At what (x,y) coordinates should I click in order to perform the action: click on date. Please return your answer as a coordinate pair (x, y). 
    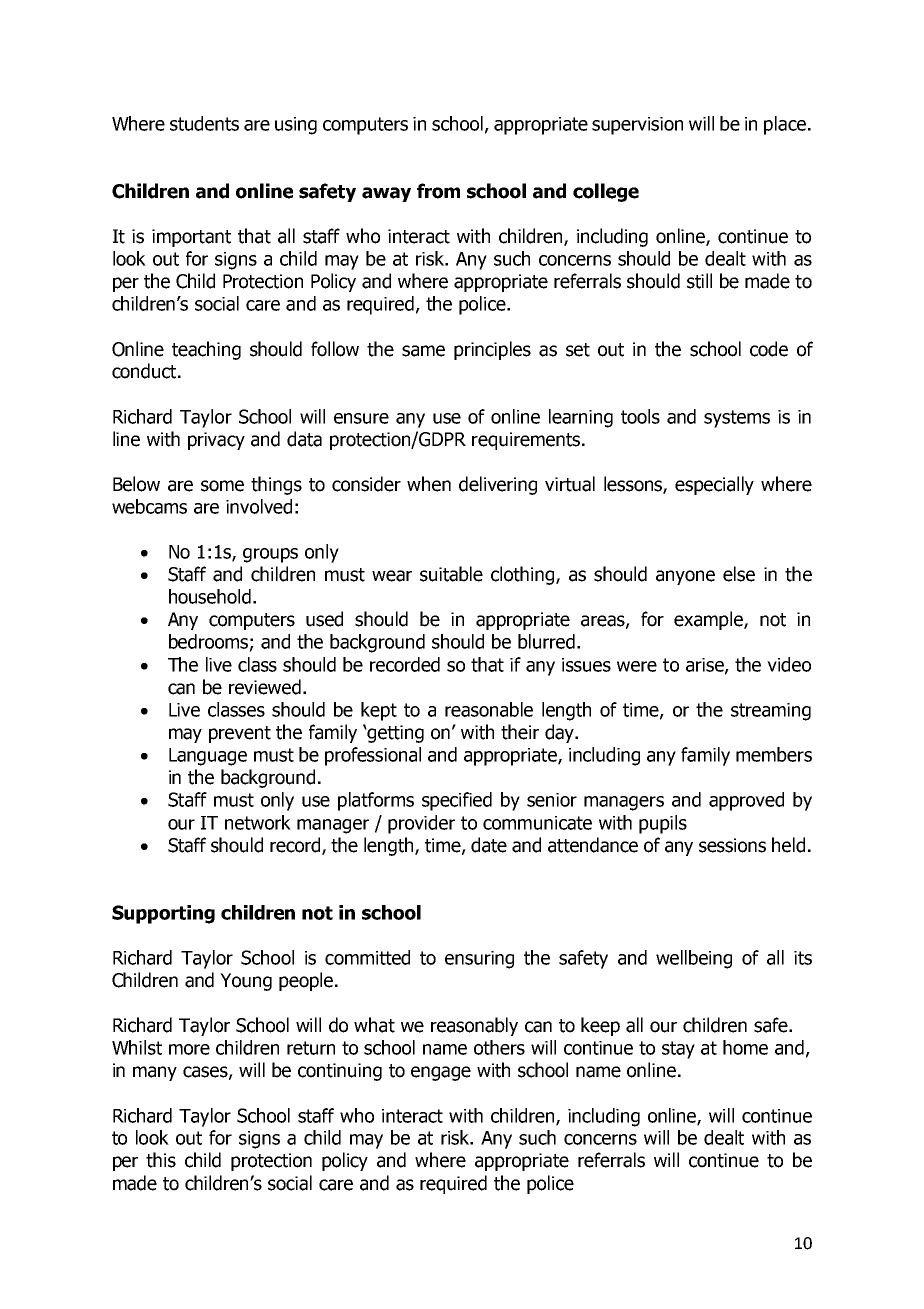
    Looking at the image, I should click on (489, 845).
